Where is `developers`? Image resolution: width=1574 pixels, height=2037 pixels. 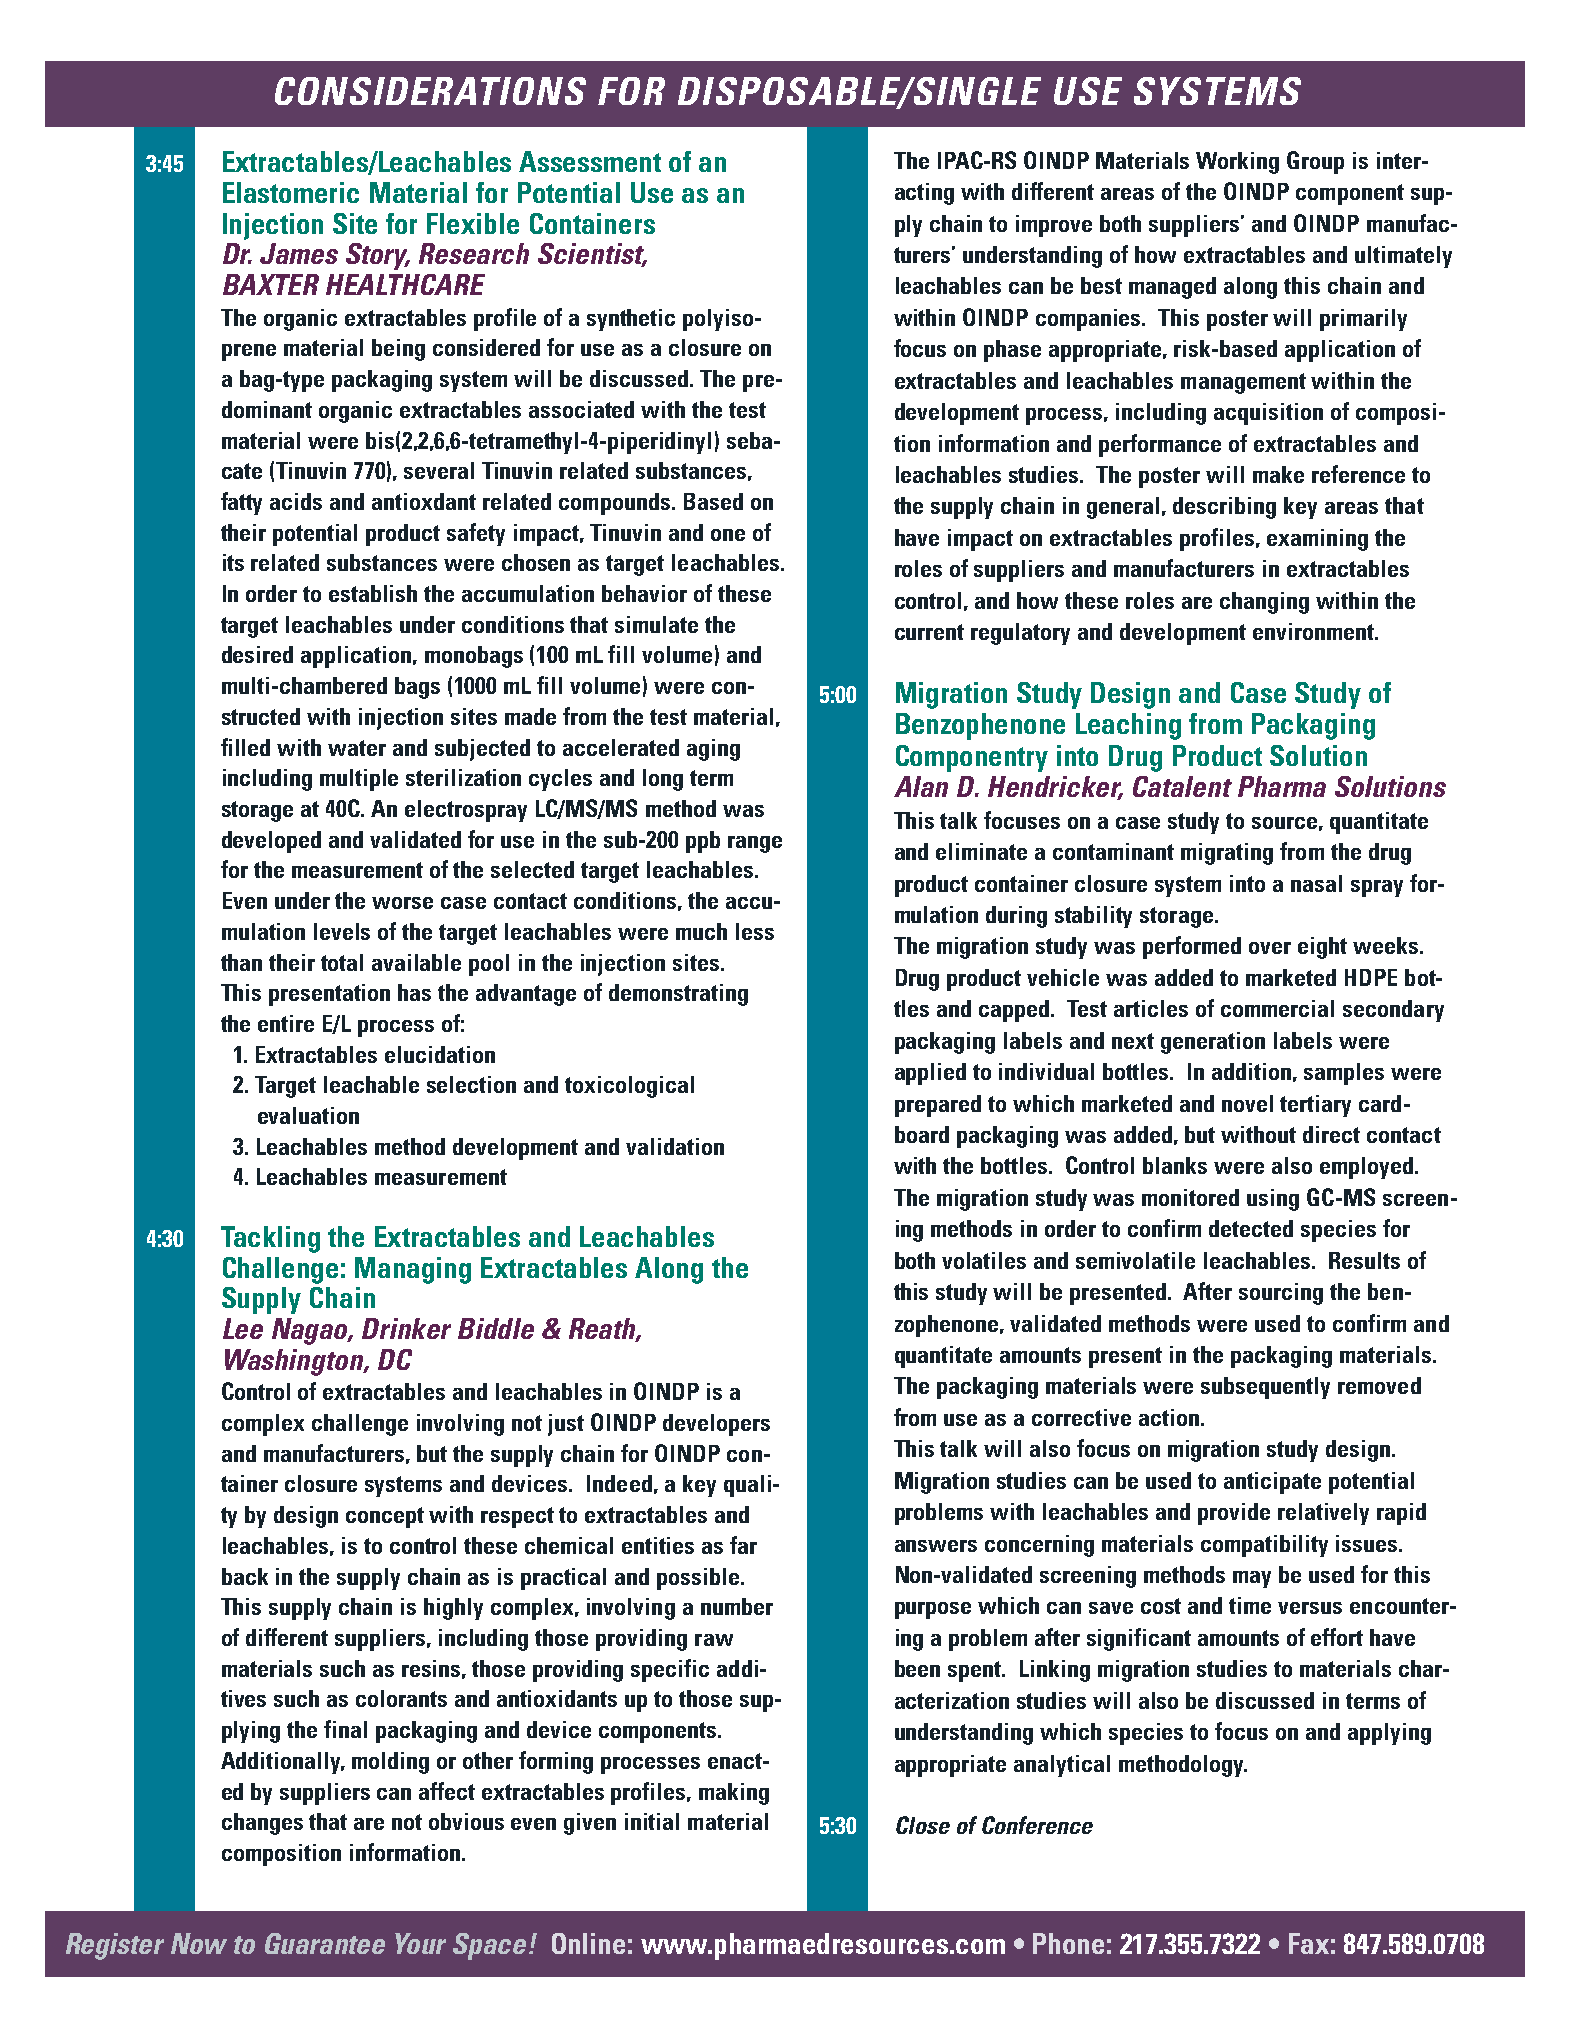
developers is located at coordinates (716, 1425).
